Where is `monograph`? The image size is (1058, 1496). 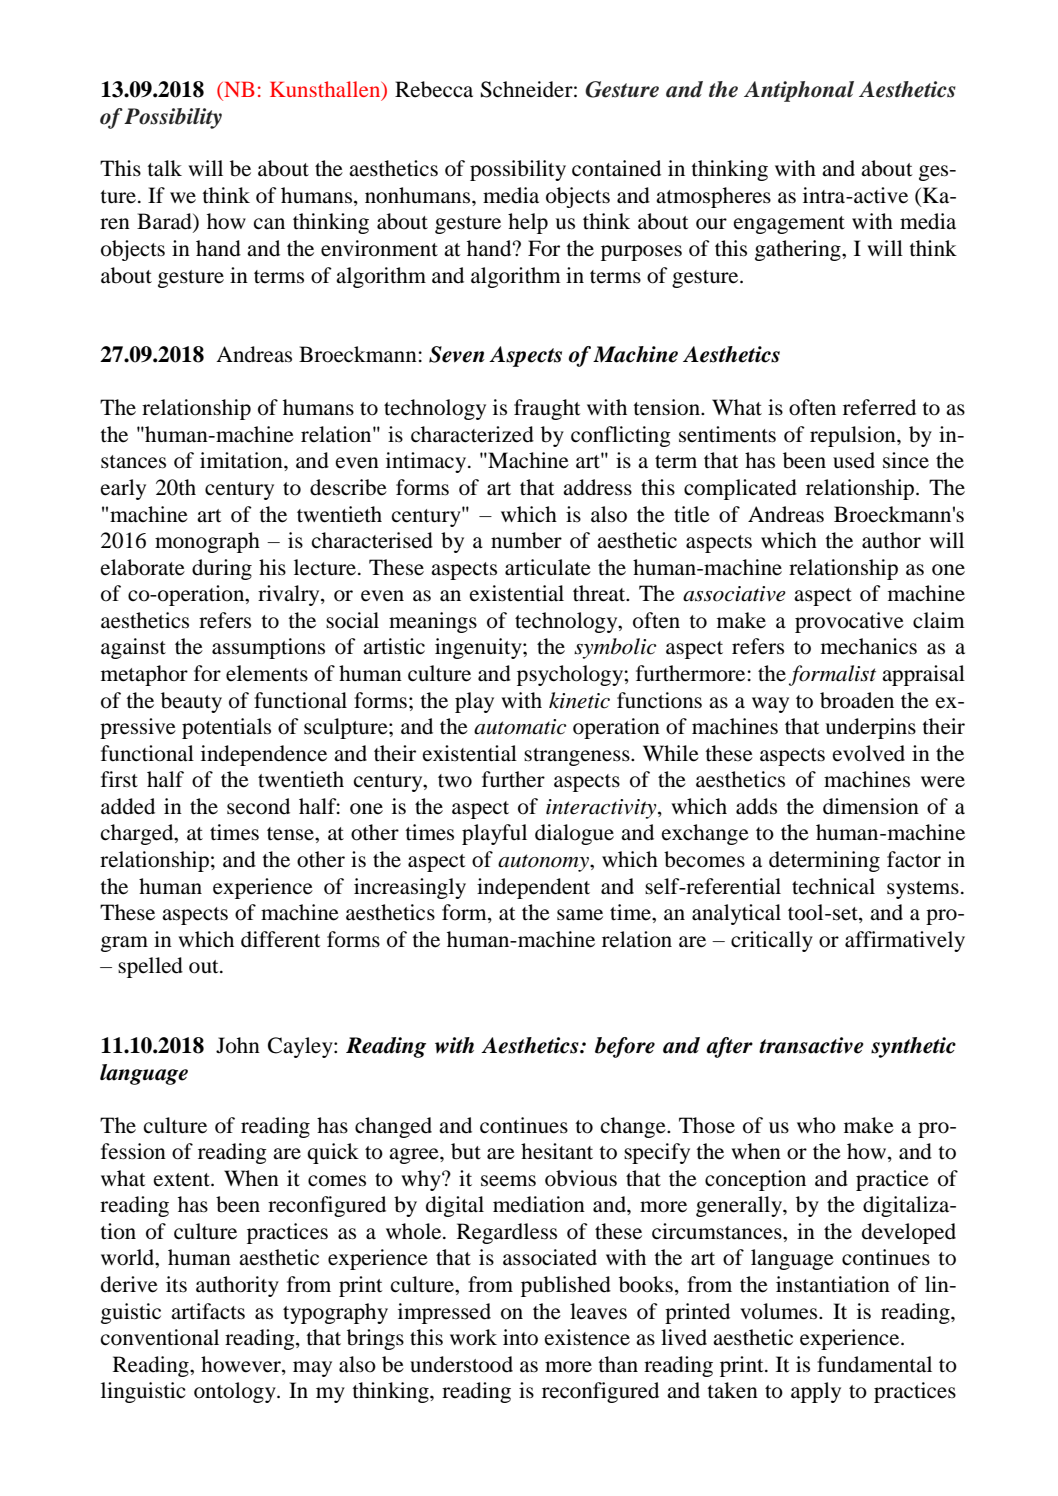 monograph is located at coordinates (207, 542).
